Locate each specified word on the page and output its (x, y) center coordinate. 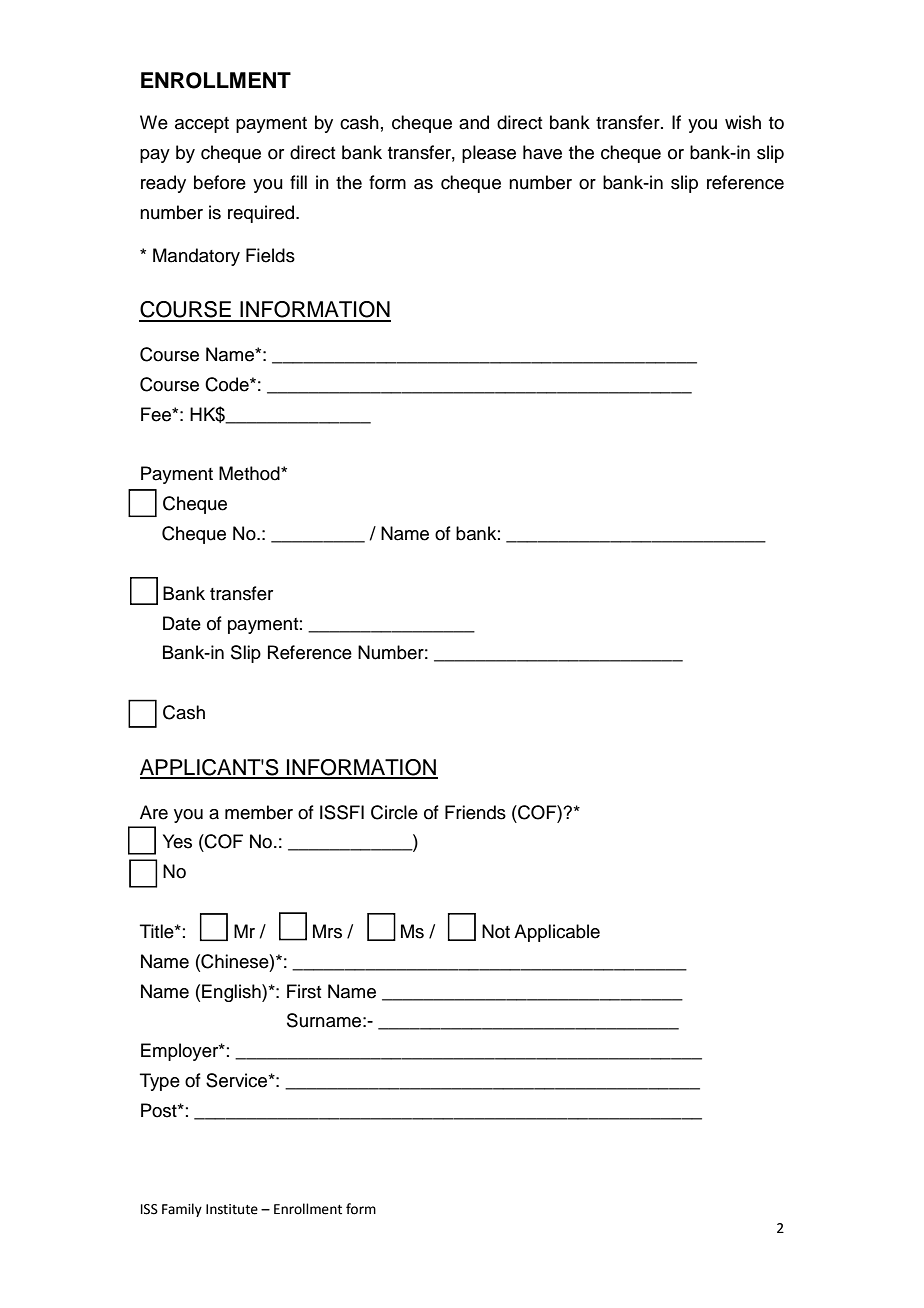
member (259, 812)
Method (250, 473)
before (220, 182)
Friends (475, 812)
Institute (232, 1209)
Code (228, 384)
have (542, 152)
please (489, 154)
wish (743, 122)
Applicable (557, 933)
